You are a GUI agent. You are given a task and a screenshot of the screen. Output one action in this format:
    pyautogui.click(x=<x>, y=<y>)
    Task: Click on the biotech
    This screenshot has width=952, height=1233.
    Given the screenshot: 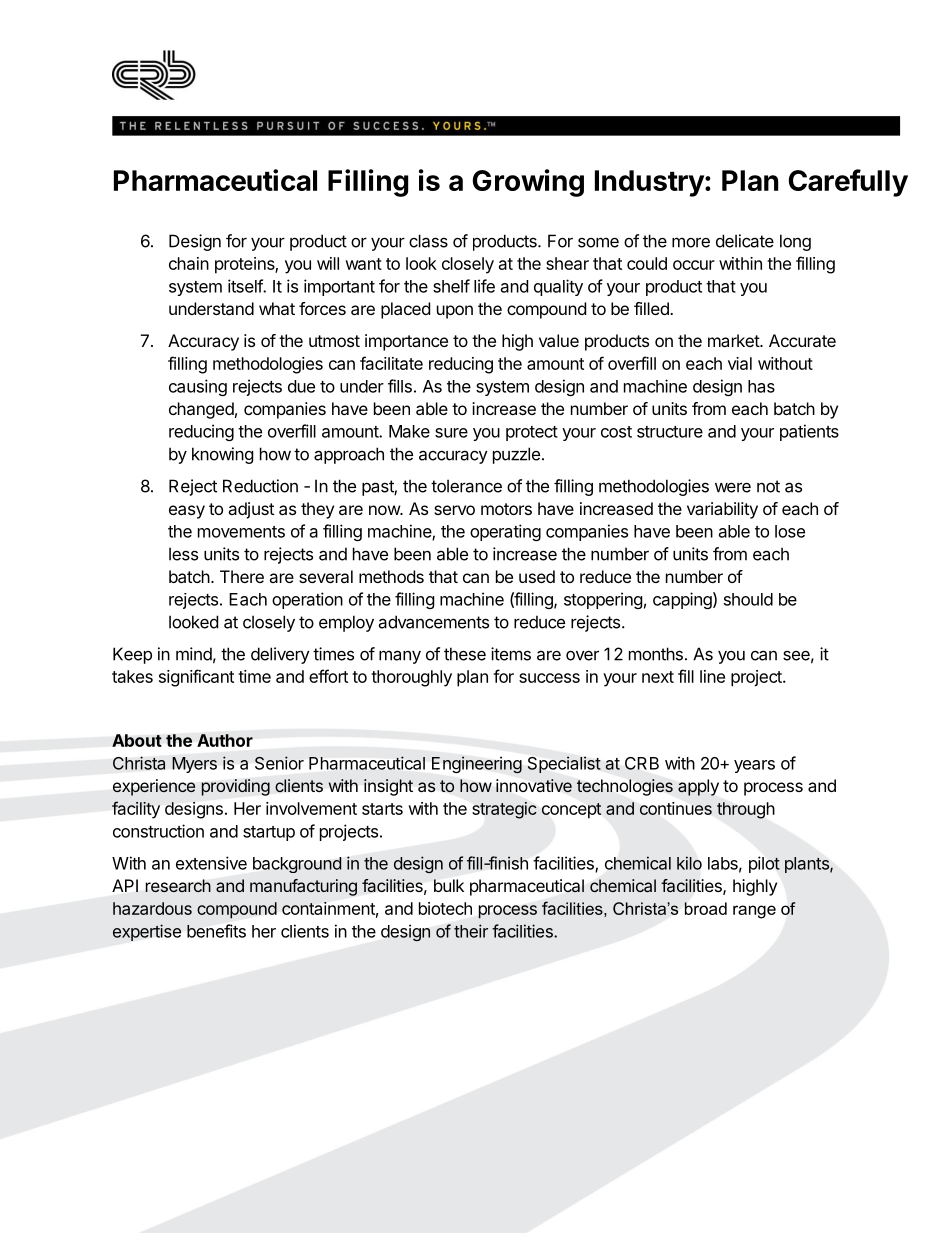 What is the action you would take?
    pyautogui.click(x=445, y=908)
